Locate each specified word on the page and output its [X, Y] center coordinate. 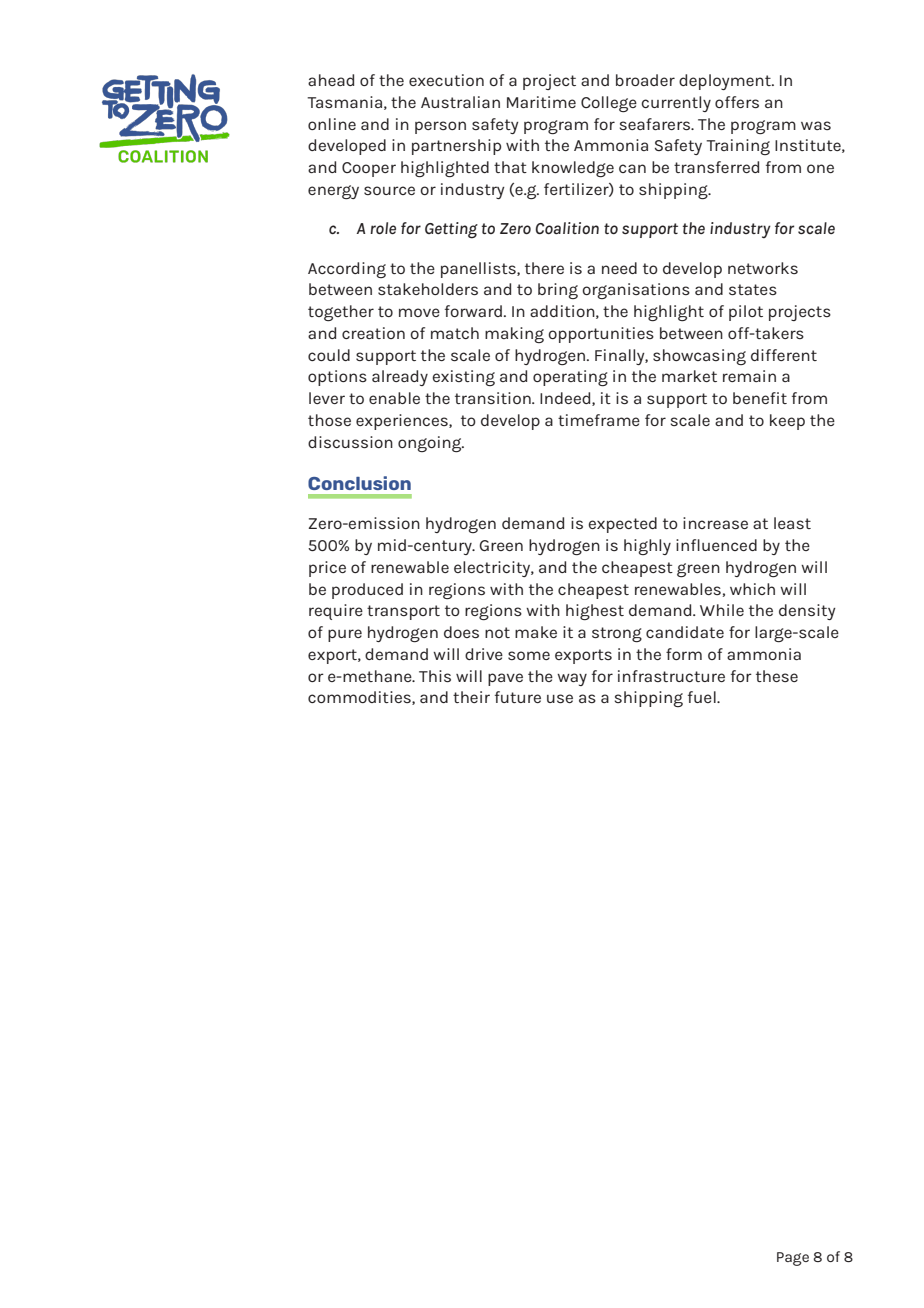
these [777, 676]
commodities [360, 698]
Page [793, 1259]
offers [737, 102]
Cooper [369, 169]
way [572, 679]
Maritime [541, 102]
